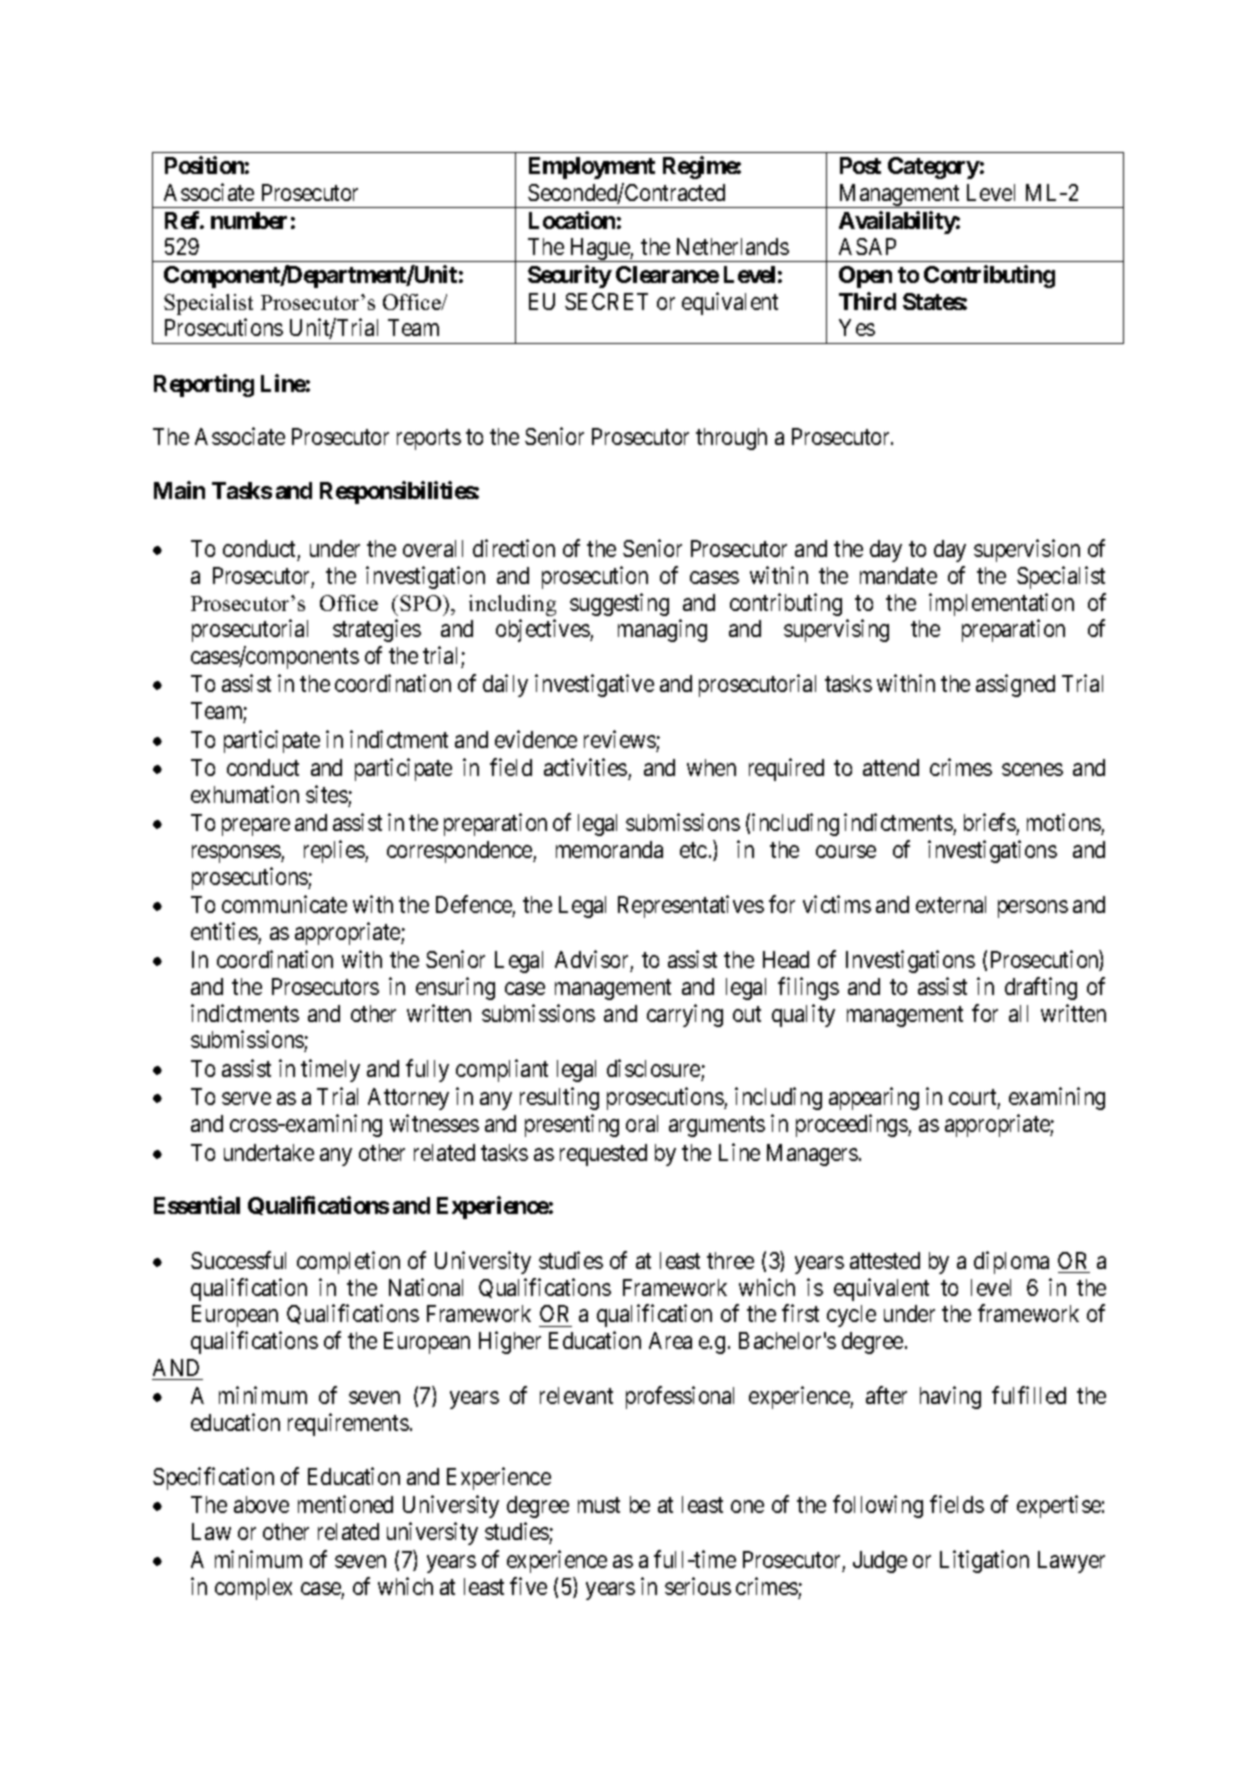 The width and height of the screenshot is (1259, 1780). Describe the element at coordinates (246, 1099) in the screenshot. I see `serve` at that location.
